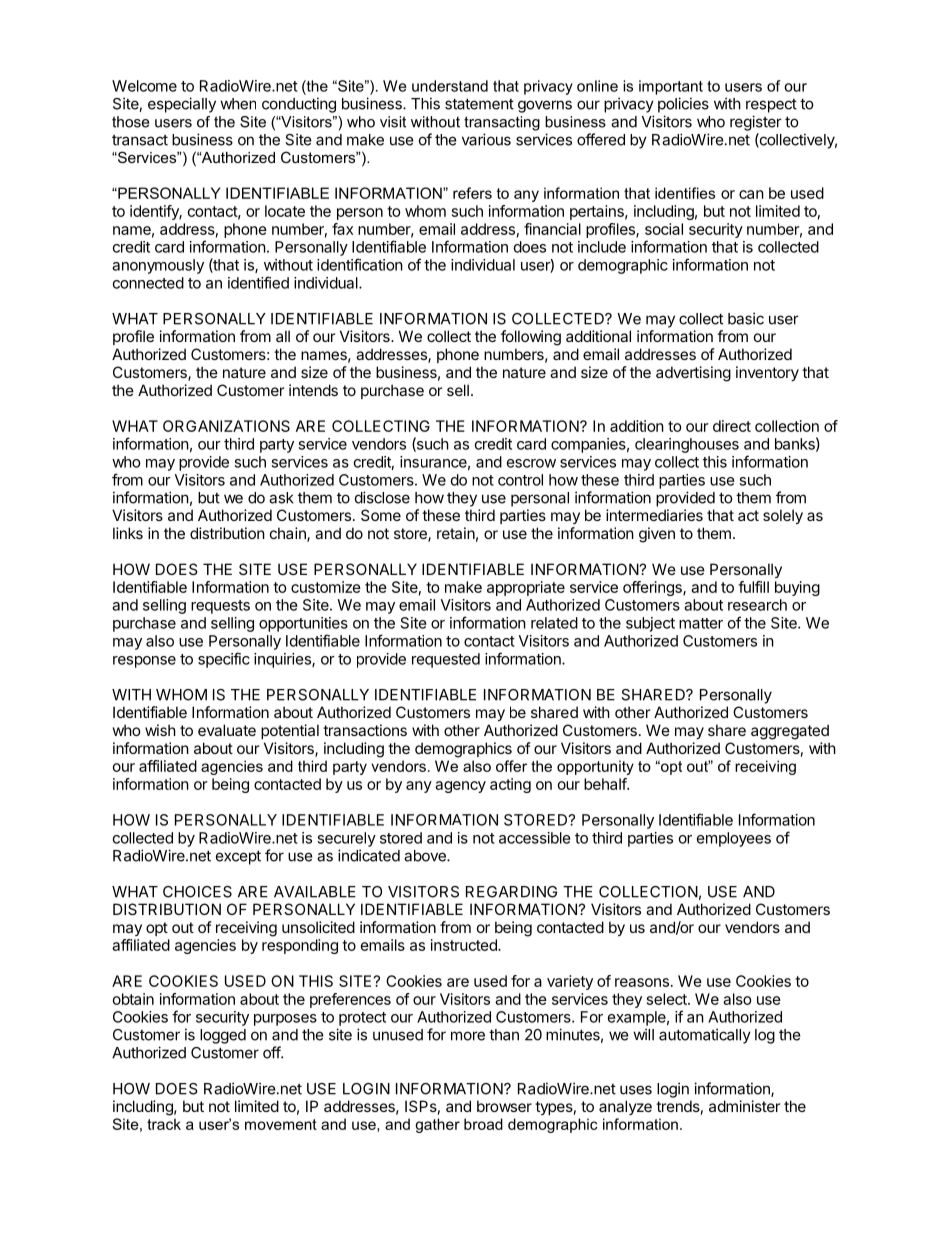 The image size is (952, 1233). What do you see at coordinates (238, 857) in the screenshot?
I see `except` at bounding box center [238, 857].
